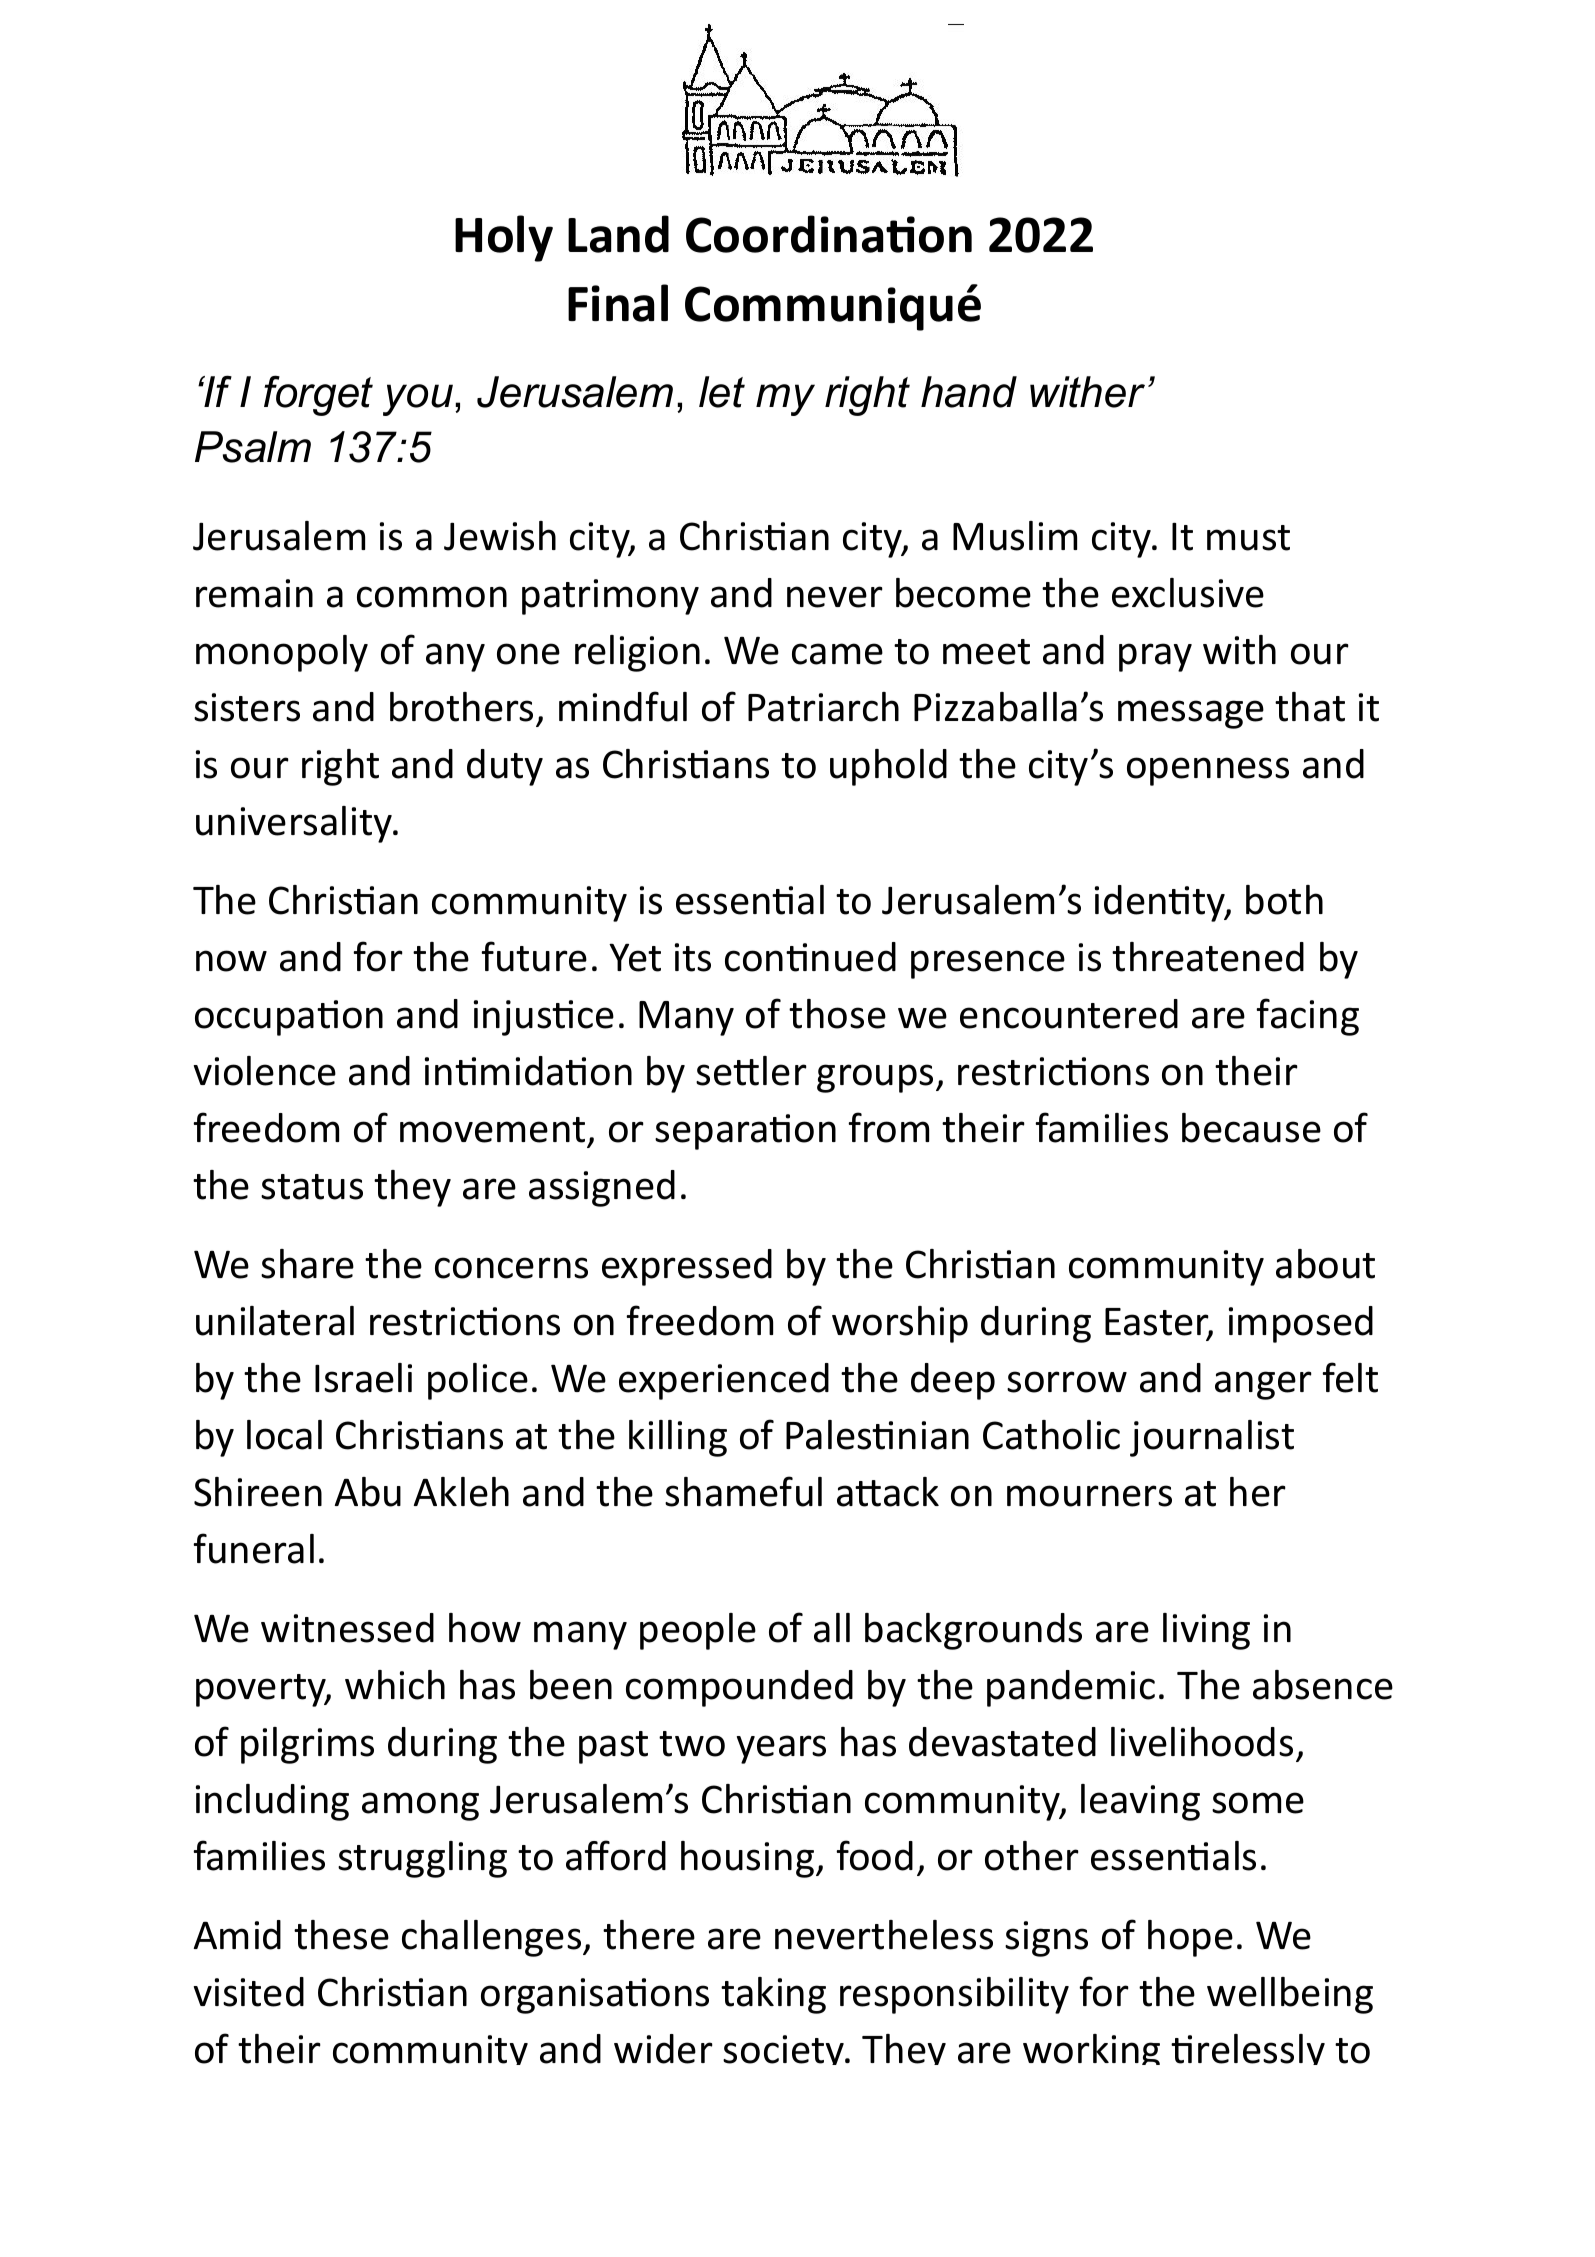 This screenshot has height=2257, width=1595. Describe the element at coordinates (1208, 771) in the screenshot. I see `openness` at that location.
